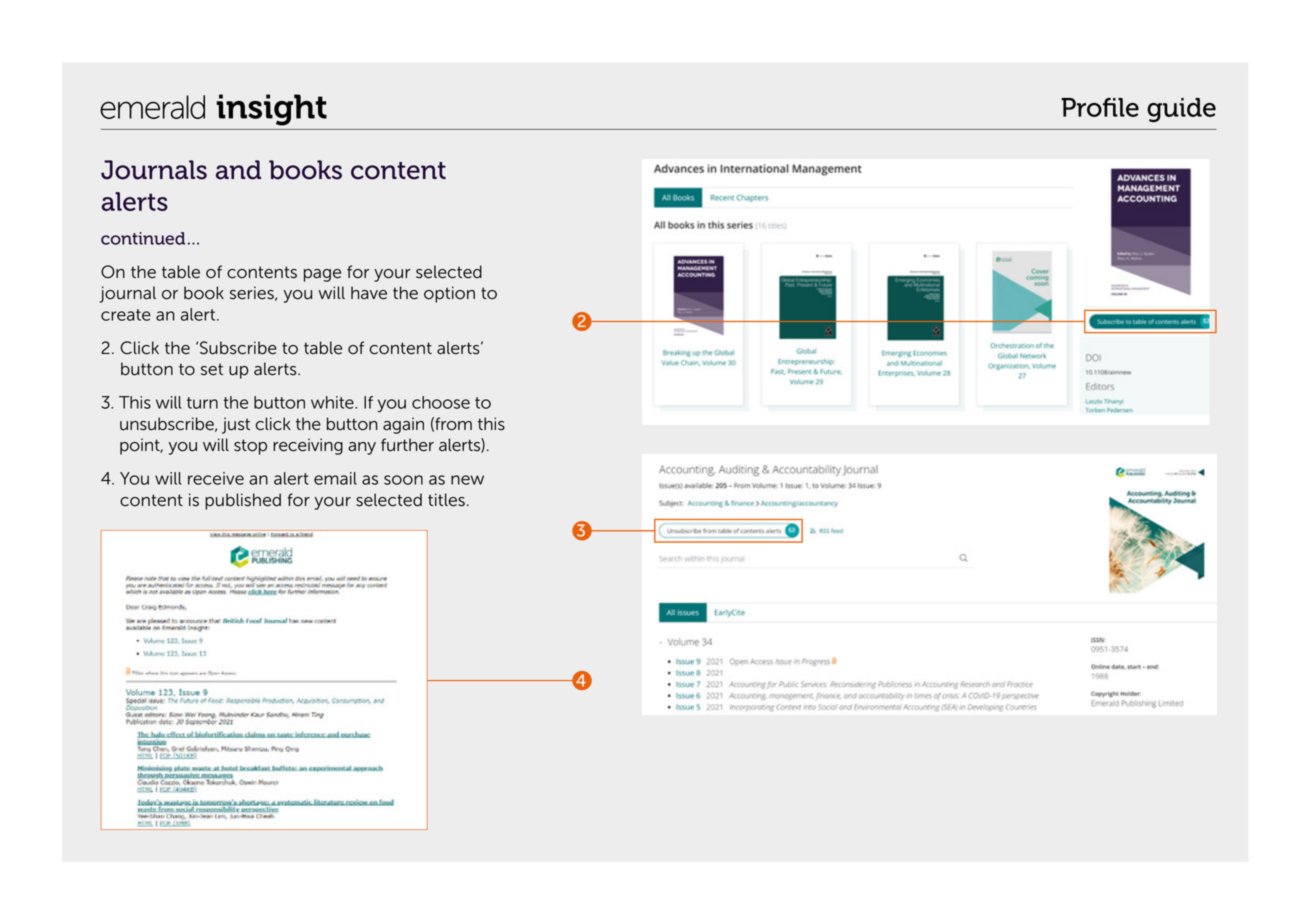  I want to click on create, so click(126, 315).
